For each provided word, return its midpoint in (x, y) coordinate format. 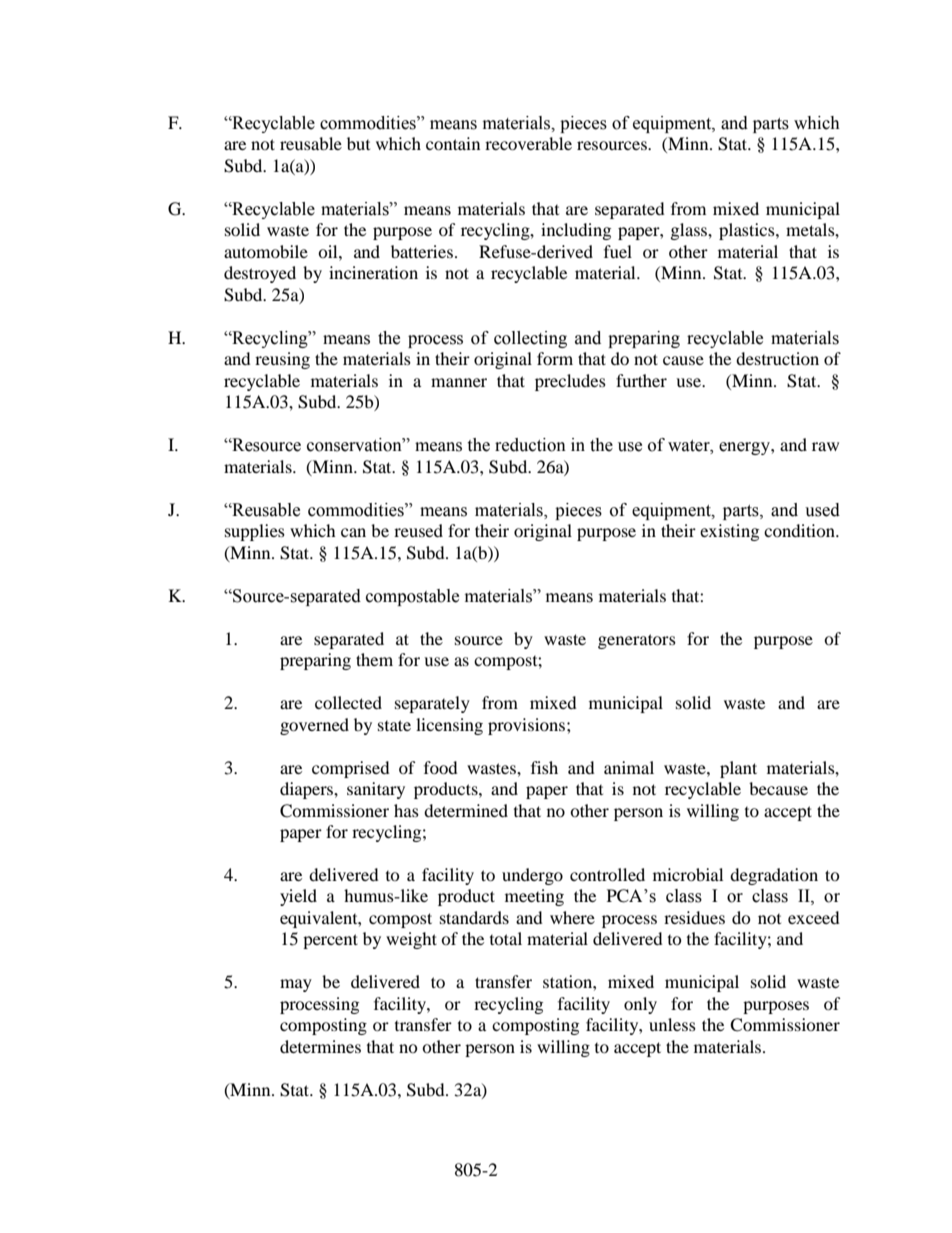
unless (672, 1024)
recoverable (528, 143)
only (640, 1005)
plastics (748, 231)
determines (320, 1046)
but (358, 143)
